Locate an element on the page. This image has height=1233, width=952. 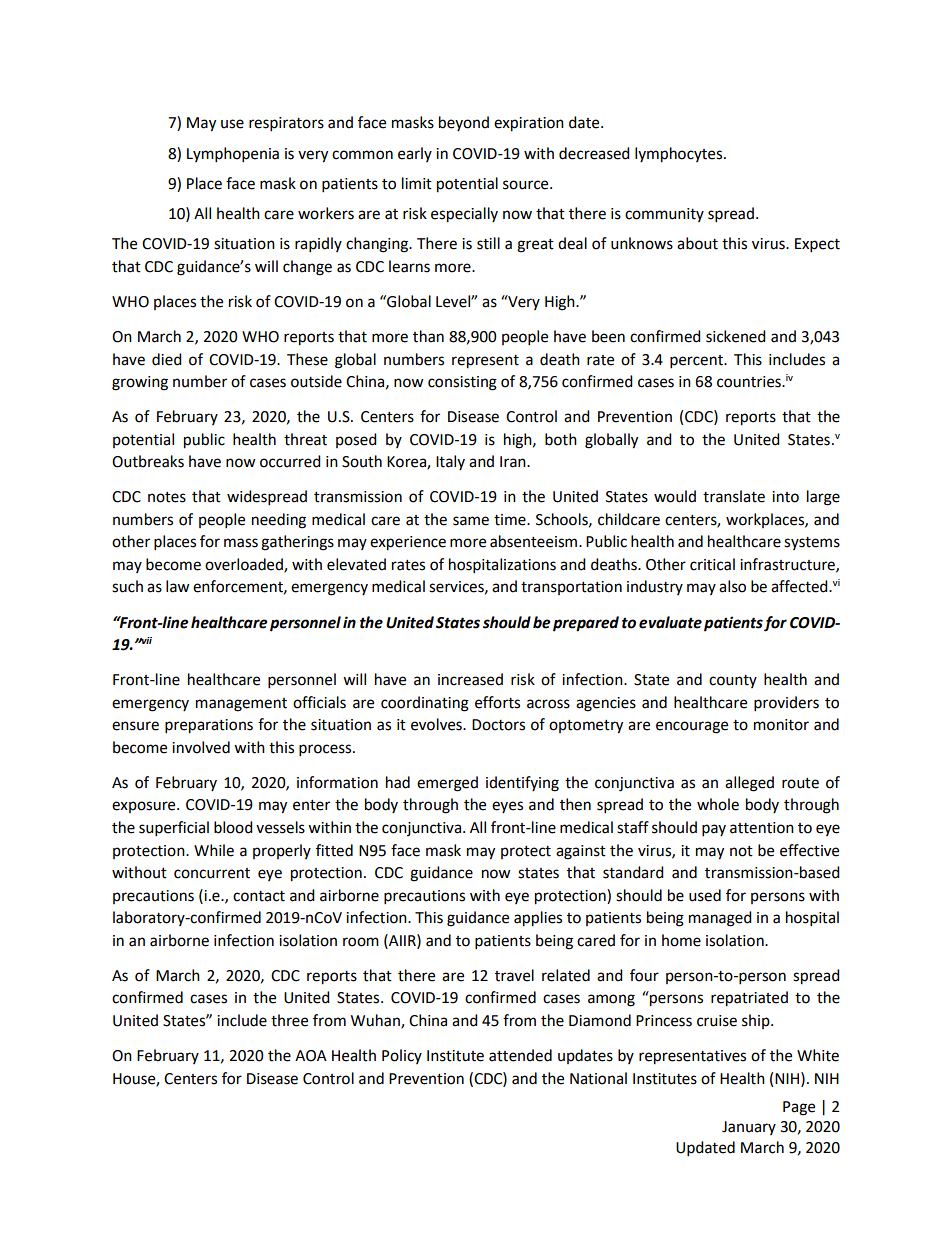
January is located at coordinates (749, 1128).
